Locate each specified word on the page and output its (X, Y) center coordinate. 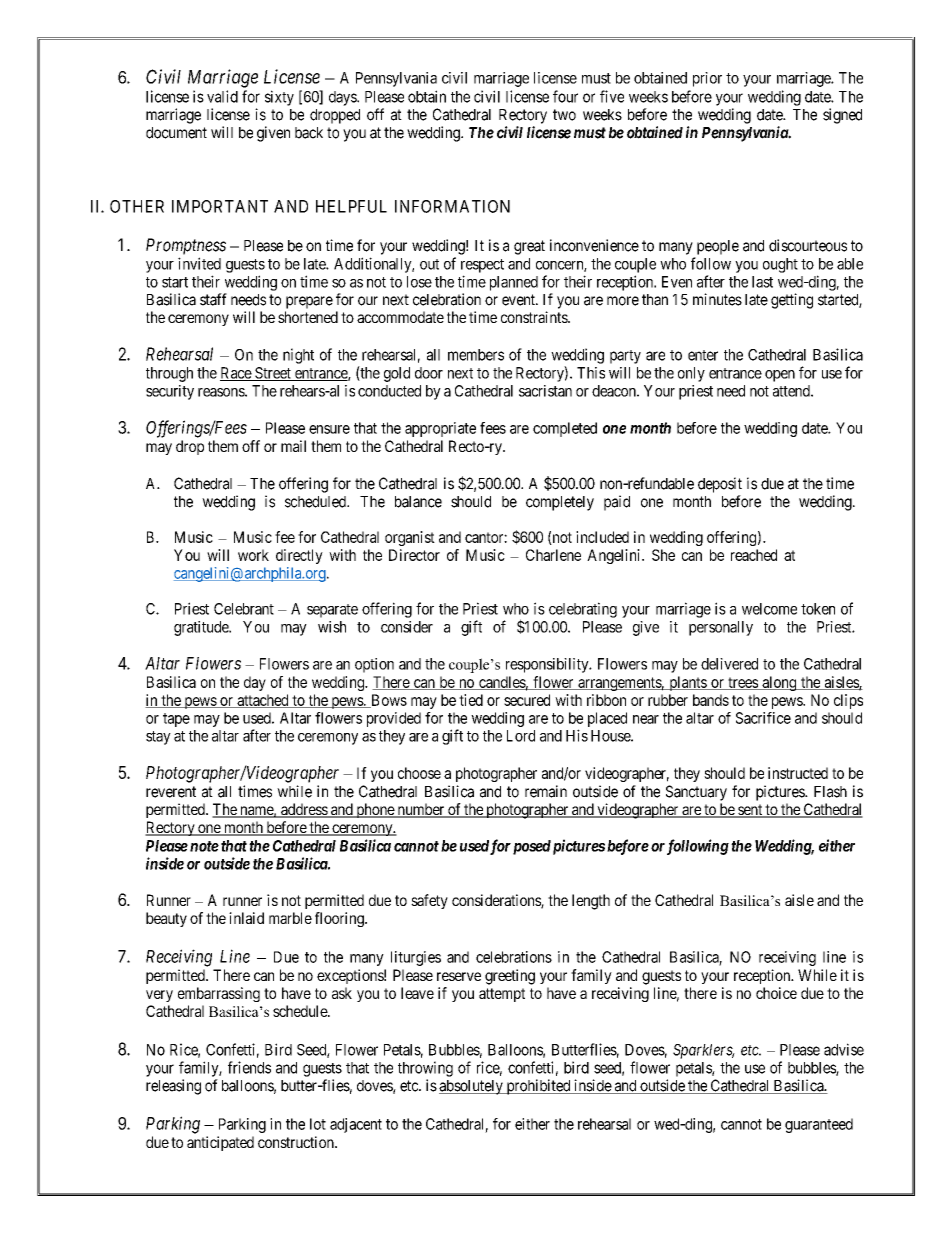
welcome (769, 609)
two (564, 115)
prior (707, 79)
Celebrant (244, 609)
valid (222, 96)
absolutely (472, 1087)
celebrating (583, 610)
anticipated (220, 1143)
